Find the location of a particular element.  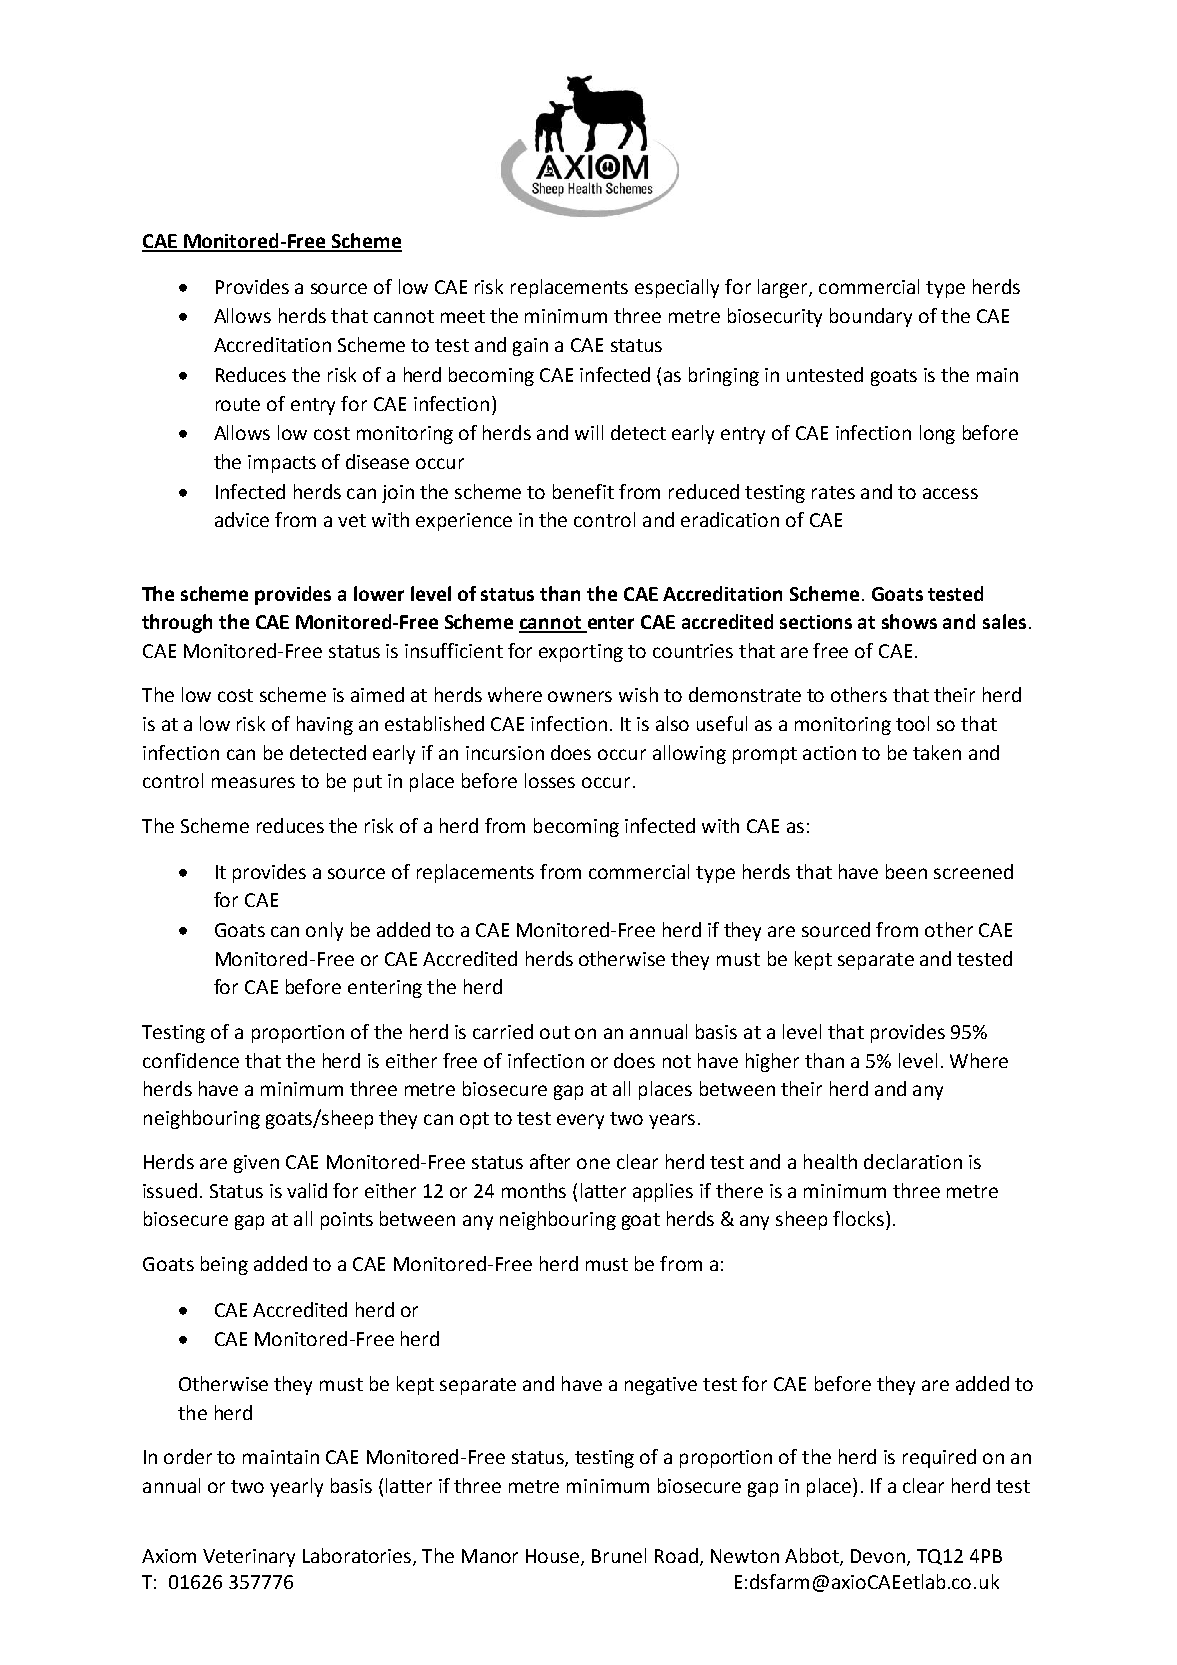

tool is located at coordinates (912, 723).
